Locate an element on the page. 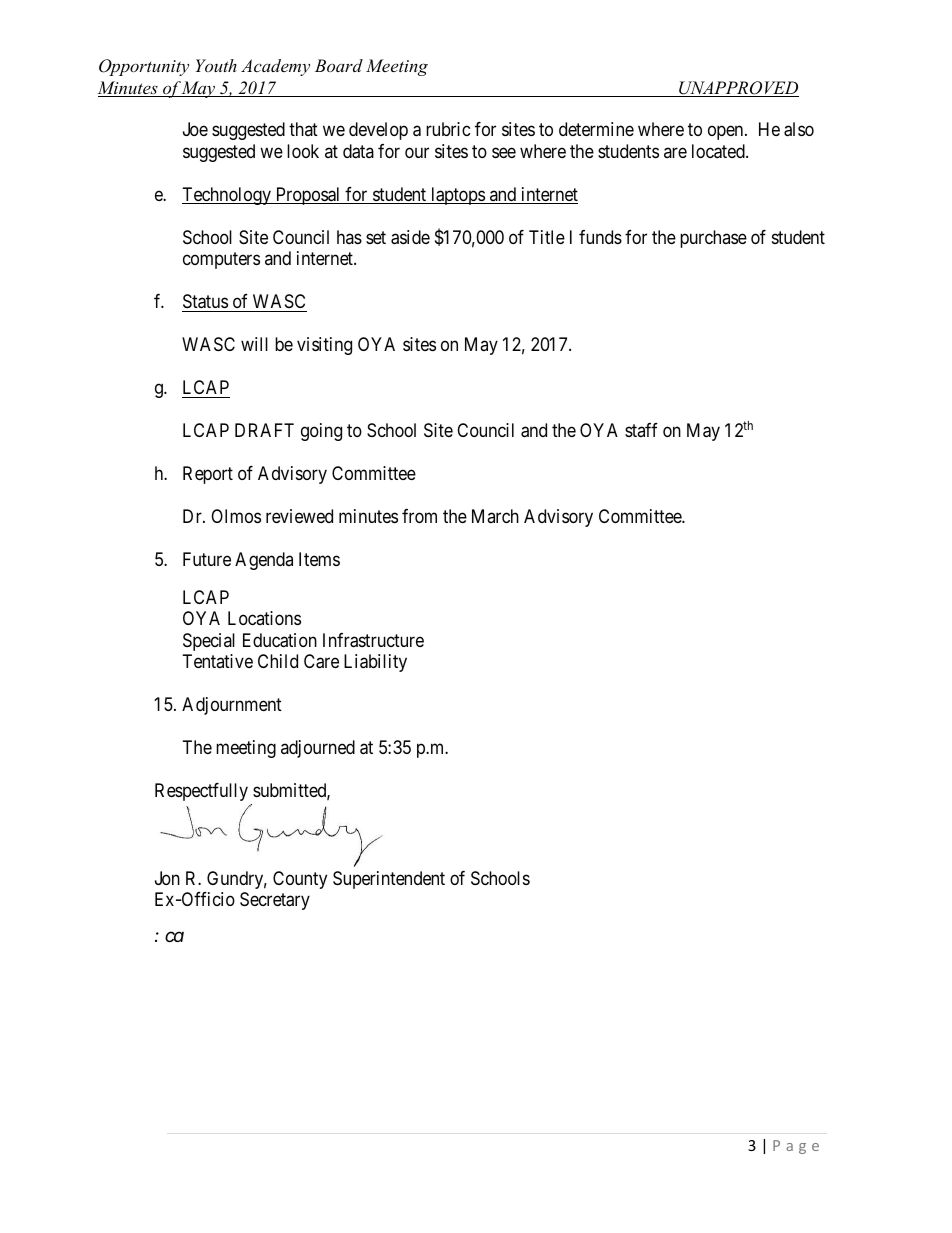 The width and height of the document is (952, 1233). Youth is located at coordinates (216, 65).
